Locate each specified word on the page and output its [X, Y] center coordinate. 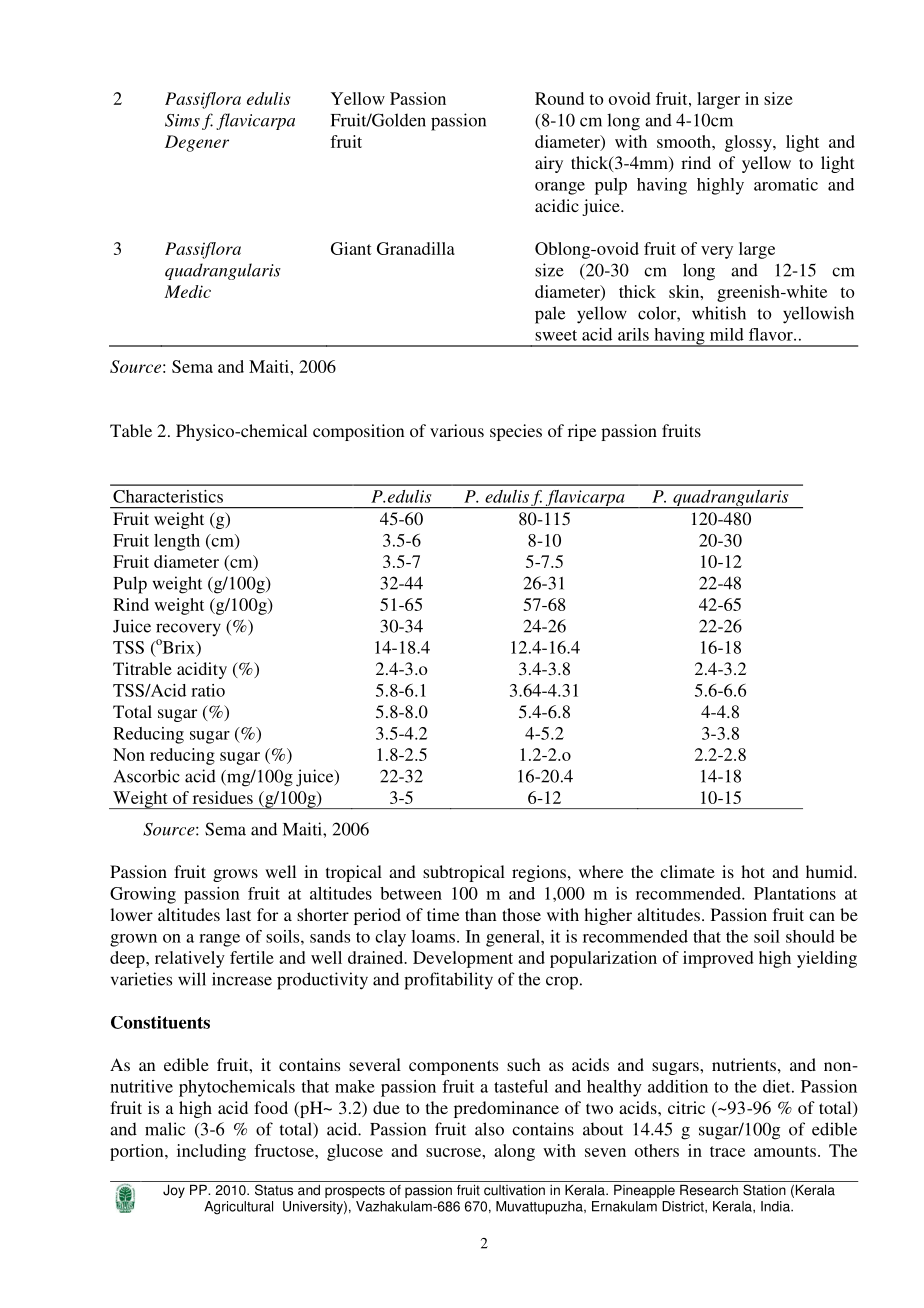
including [211, 1152]
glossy [749, 143]
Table [131, 430]
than [481, 914]
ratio [208, 690]
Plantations [795, 893]
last [238, 914]
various [457, 430]
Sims [182, 120]
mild [727, 334]
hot [753, 871]
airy [549, 164]
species [516, 432]
